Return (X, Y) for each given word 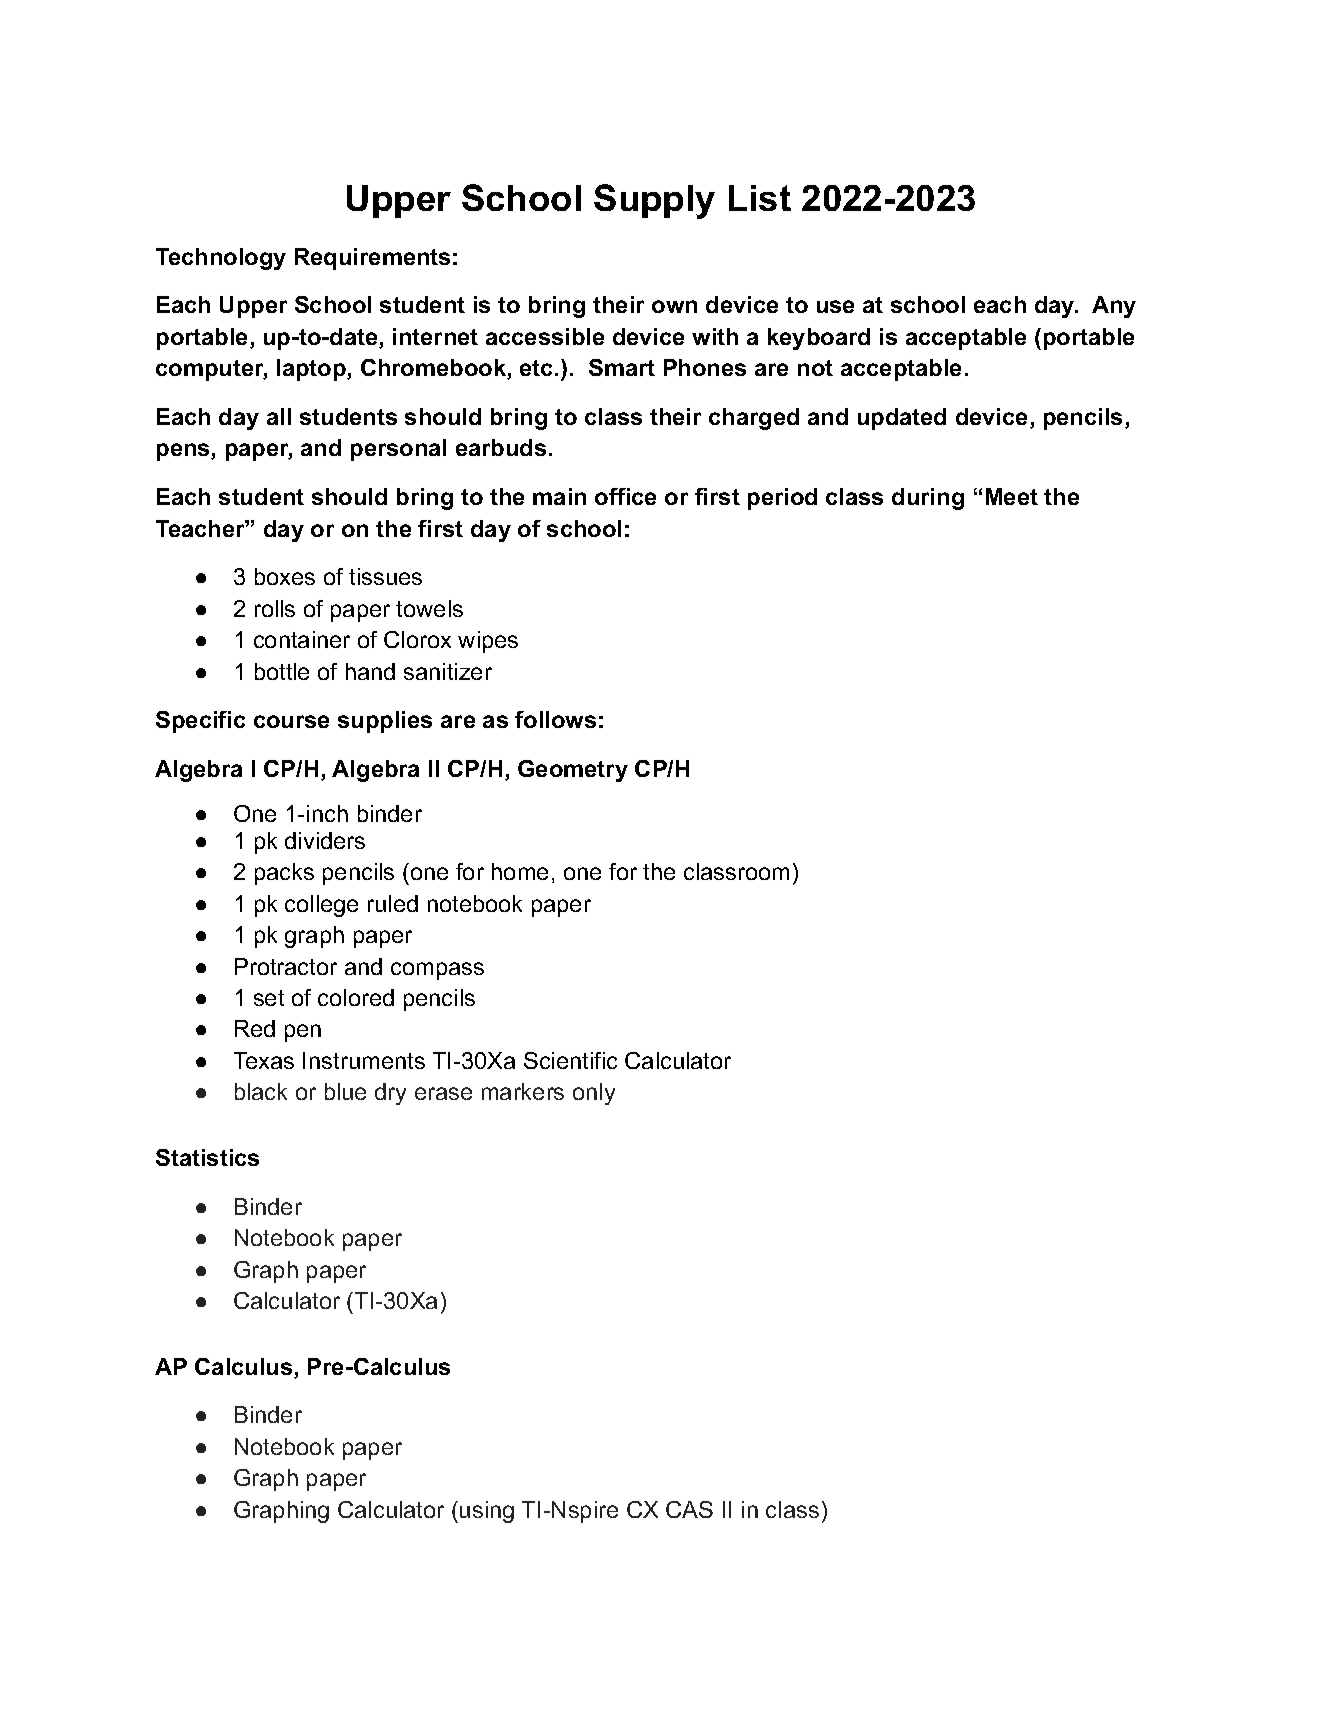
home (520, 871)
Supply (654, 201)
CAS (689, 1509)
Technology (221, 259)
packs (284, 874)
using (487, 1512)
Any (1114, 307)
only (594, 1094)
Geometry (573, 771)
